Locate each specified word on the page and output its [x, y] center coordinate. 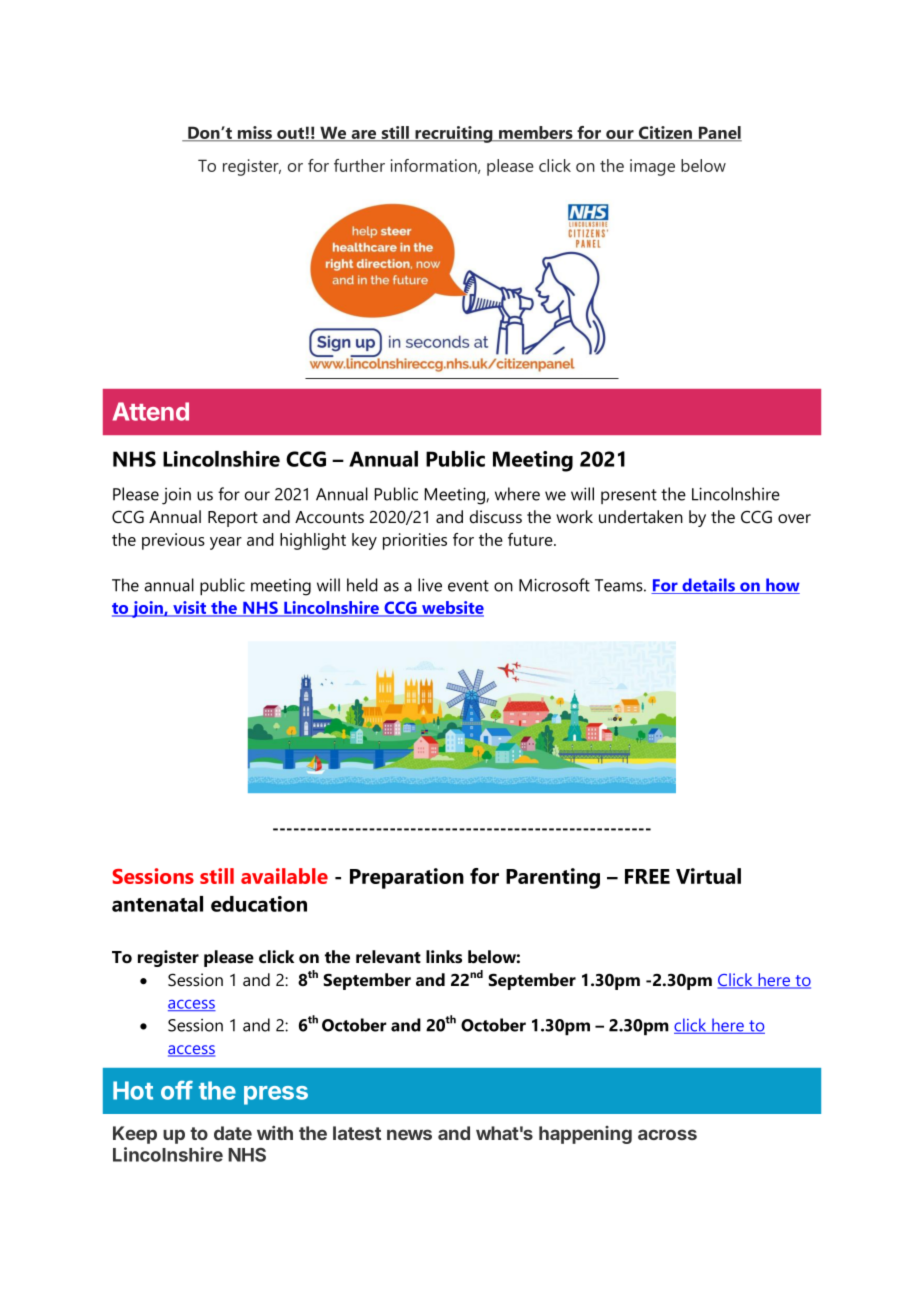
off [177, 1090]
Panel [719, 134]
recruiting [454, 134]
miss [255, 134]
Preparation [407, 878]
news [409, 1134]
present [629, 496]
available [284, 876]
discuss [496, 516]
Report [233, 519]
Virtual [708, 876]
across [667, 1134]
